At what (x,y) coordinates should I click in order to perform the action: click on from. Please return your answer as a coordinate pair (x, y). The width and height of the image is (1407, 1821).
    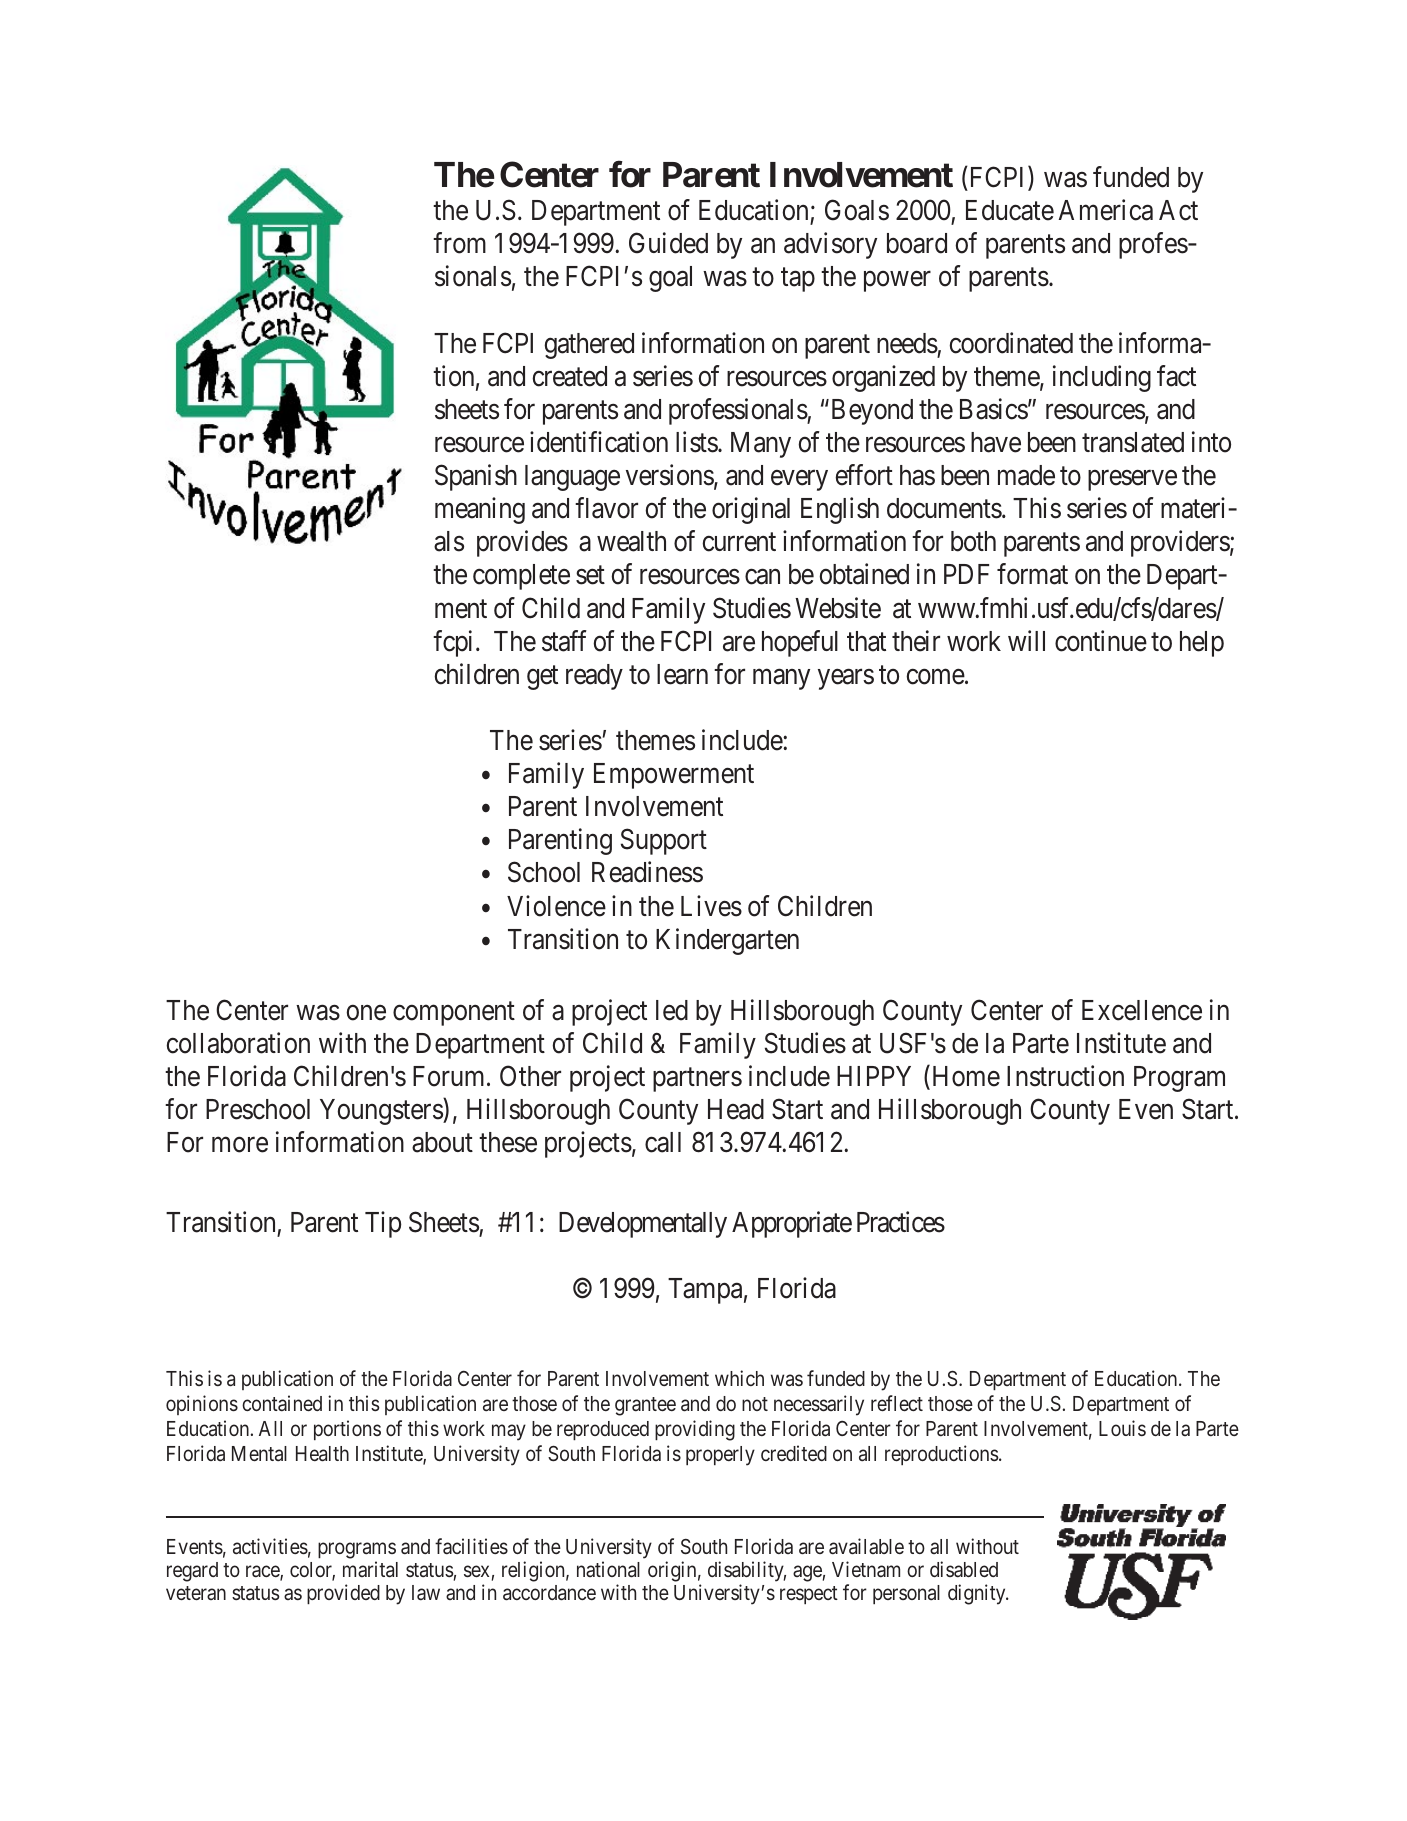
    Looking at the image, I should click on (459, 243).
